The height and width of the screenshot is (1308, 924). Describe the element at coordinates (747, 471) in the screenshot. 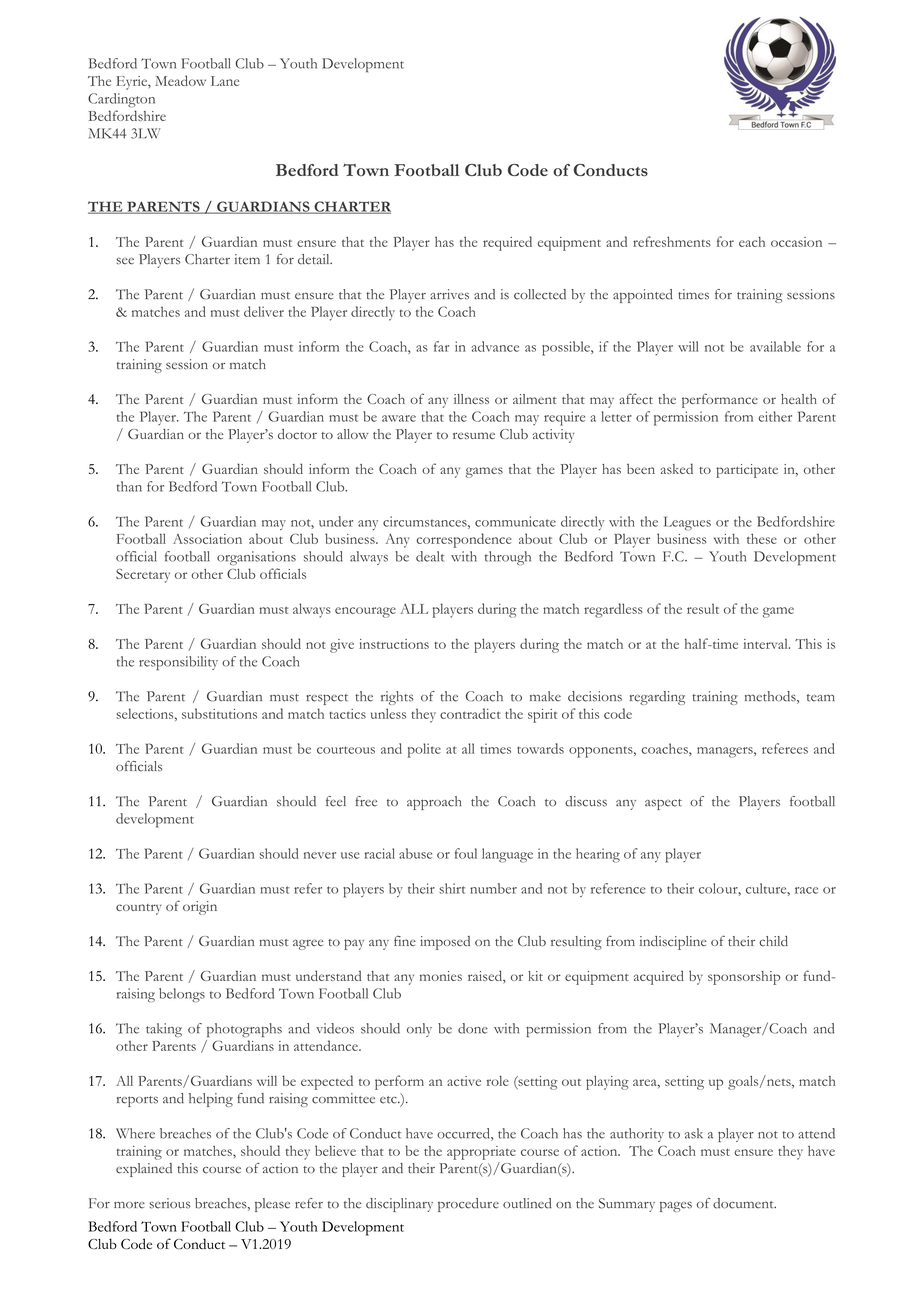

I see `participate` at that location.
